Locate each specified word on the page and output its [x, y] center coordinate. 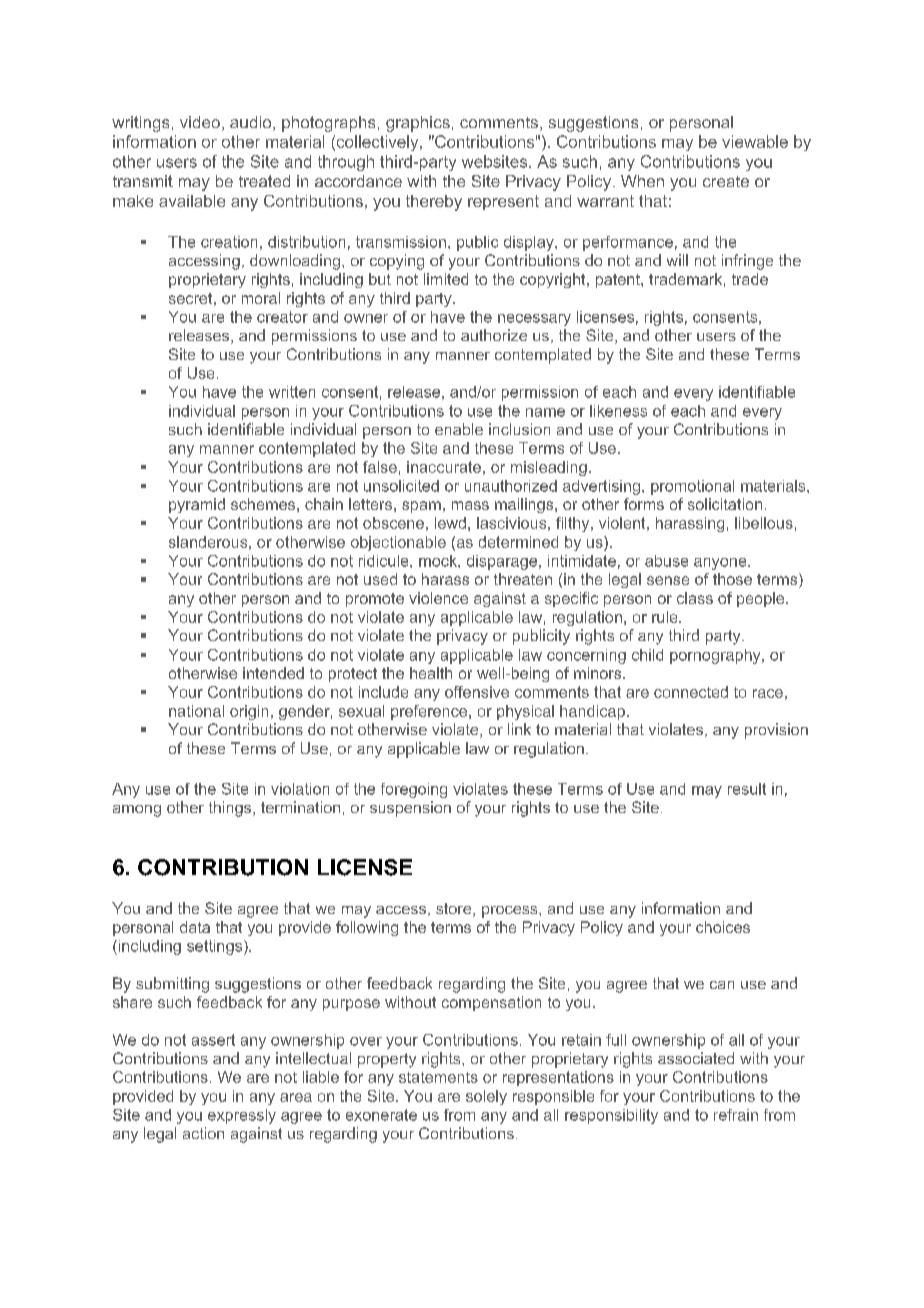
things [231, 809]
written [292, 392]
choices [723, 927]
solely [486, 1097]
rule [666, 617]
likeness [618, 411]
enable [459, 429]
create [726, 181]
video [200, 122]
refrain [736, 1115]
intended [273, 673]
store [455, 910]
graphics [418, 124]
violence [438, 598]
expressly [242, 1116]
